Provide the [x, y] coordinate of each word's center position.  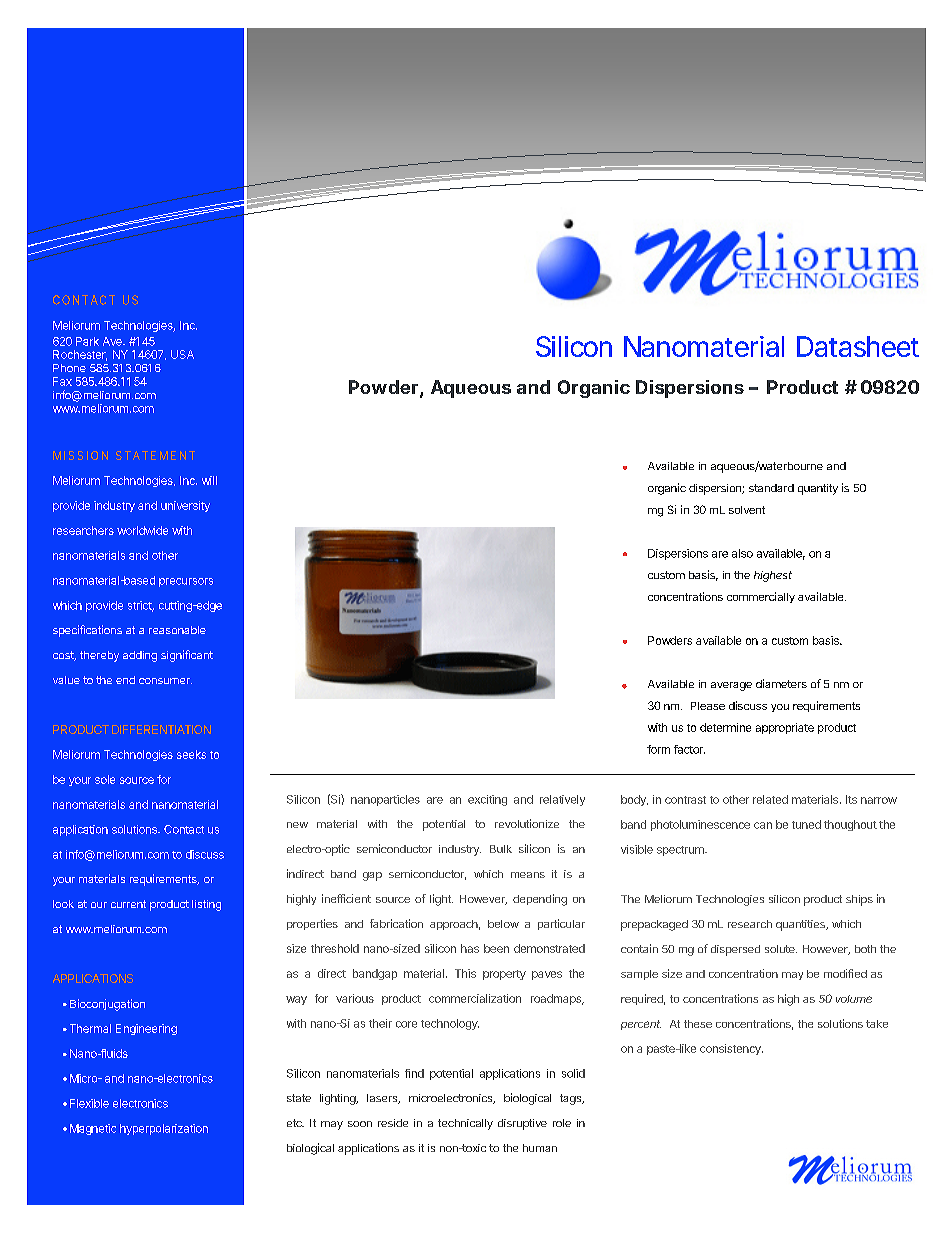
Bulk [501, 849]
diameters [781, 683]
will [209, 480]
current [128, 904]
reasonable [177, 630]
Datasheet [858, 346]
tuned [806, 824]
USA [182, 354]
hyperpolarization [164, 1129]
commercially [761, 597]
